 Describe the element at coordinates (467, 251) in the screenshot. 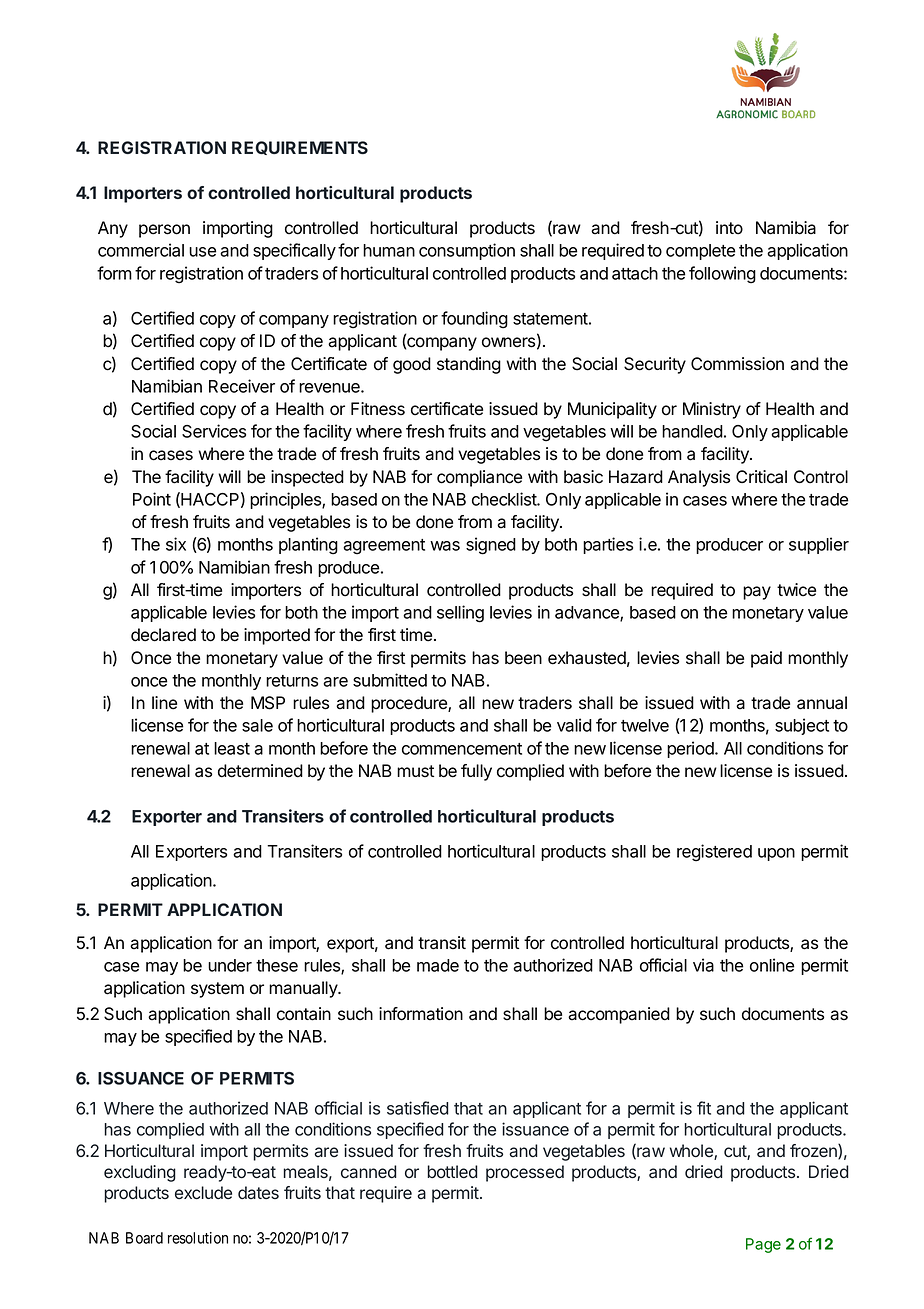

I see `consumption` at that location.
